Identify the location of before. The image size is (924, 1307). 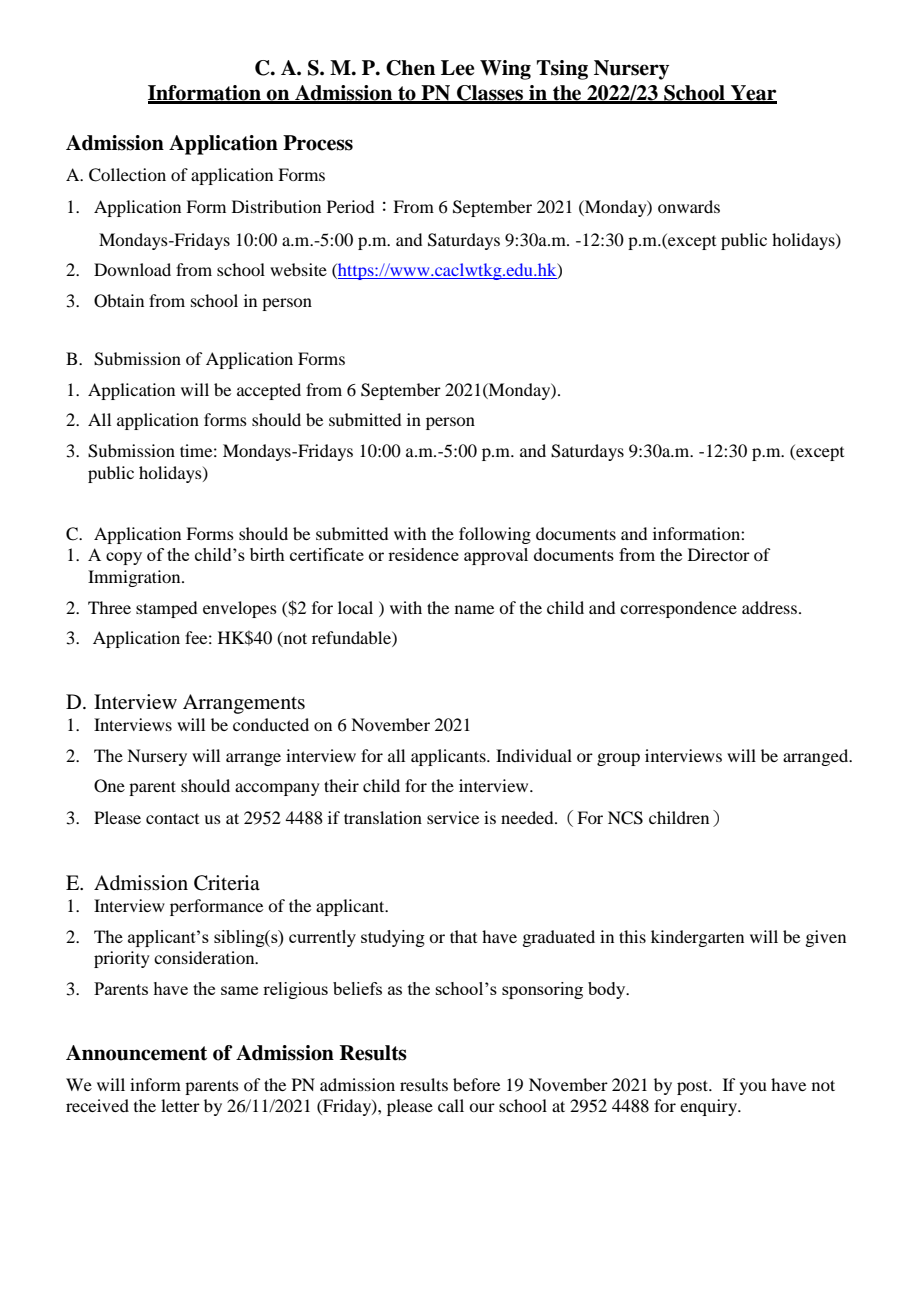
(476, 1084).
